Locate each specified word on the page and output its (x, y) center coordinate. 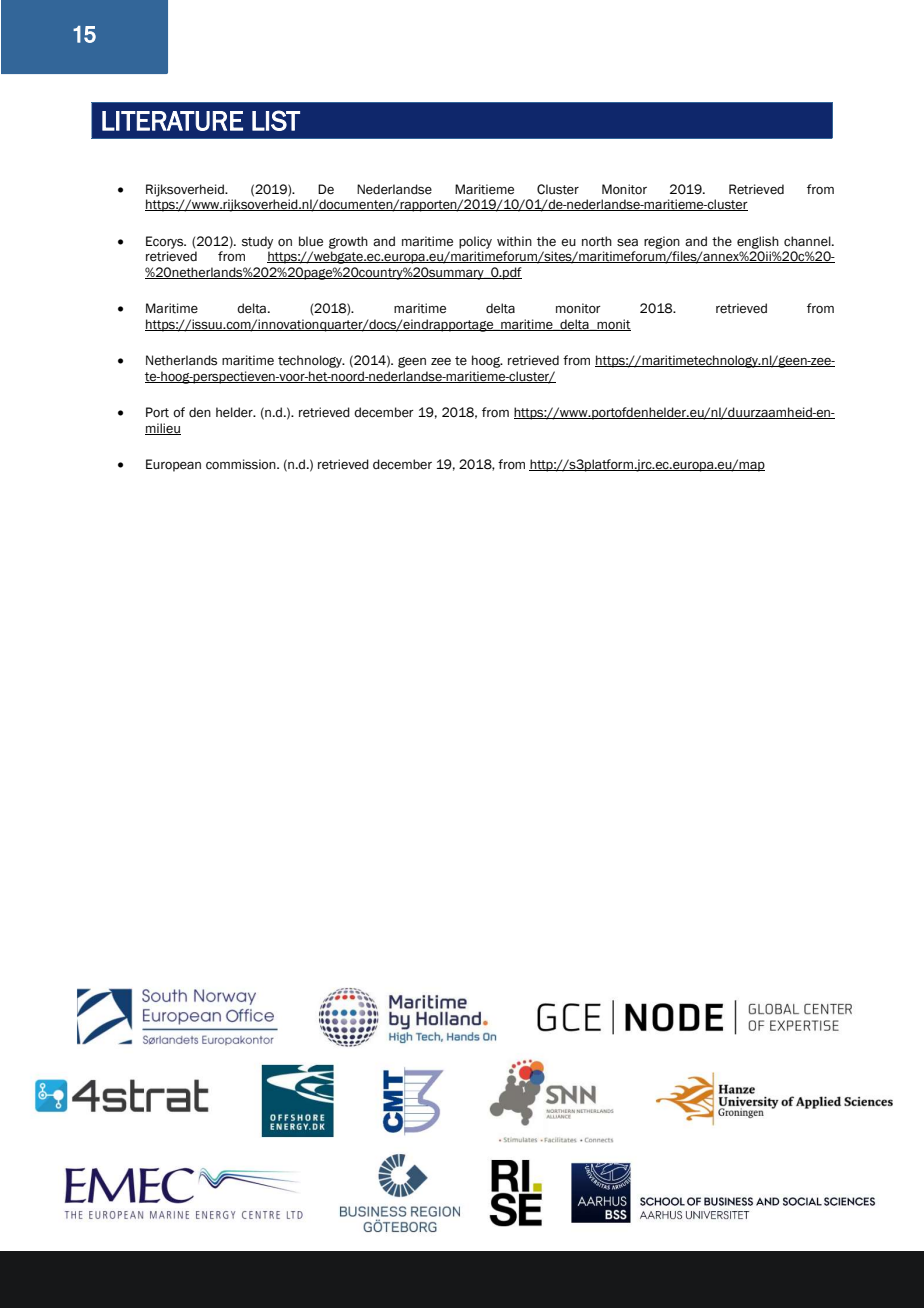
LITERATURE (172, 121)
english (758, 242)
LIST (276, 120)
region (662, 242)
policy (475, 242)
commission (242, 464)
